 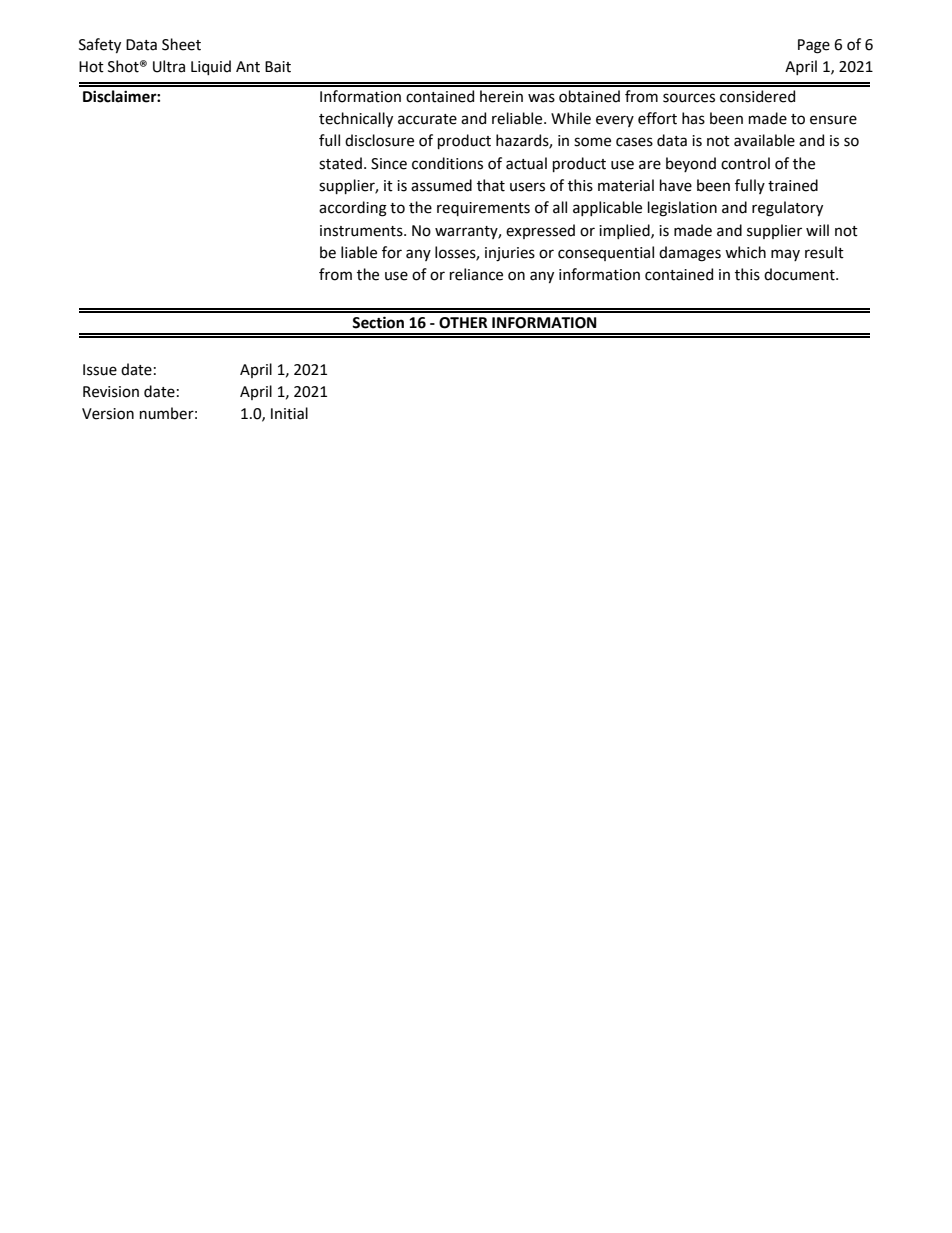 I want to click on conditions, so click(x=447, y=163).
